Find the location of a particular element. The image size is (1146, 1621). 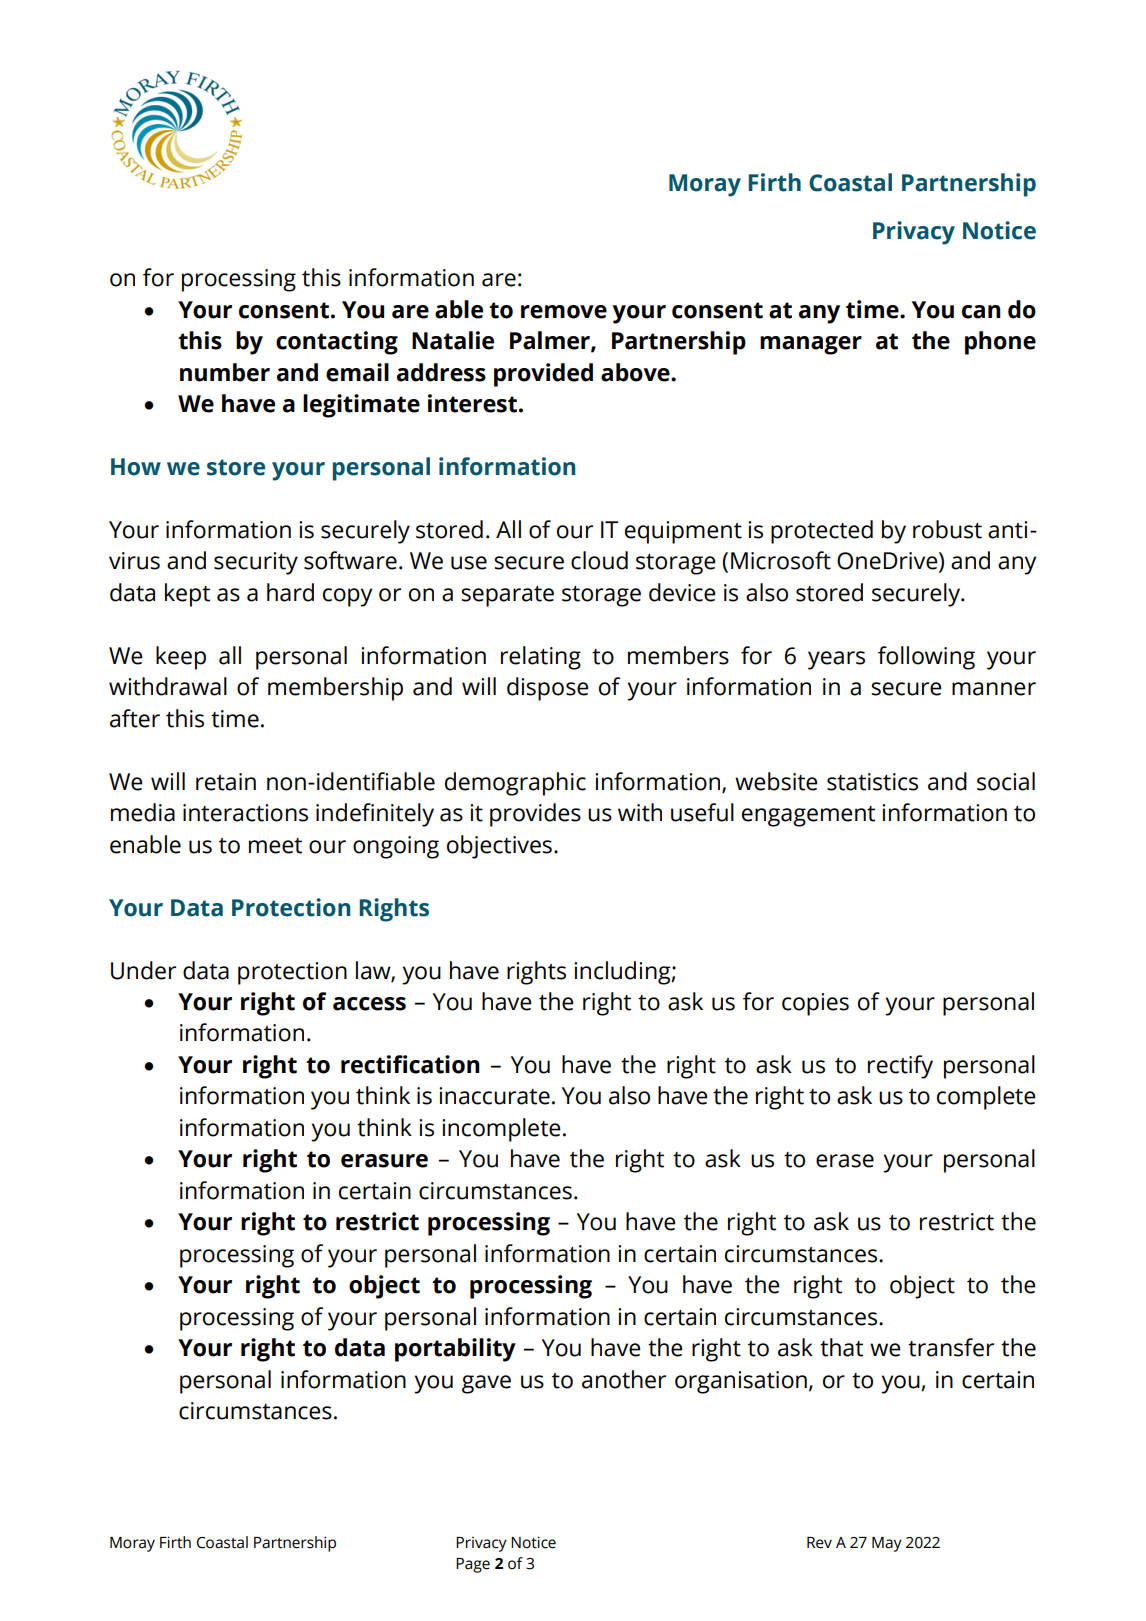

another is located at coordinates (624, 1379).
